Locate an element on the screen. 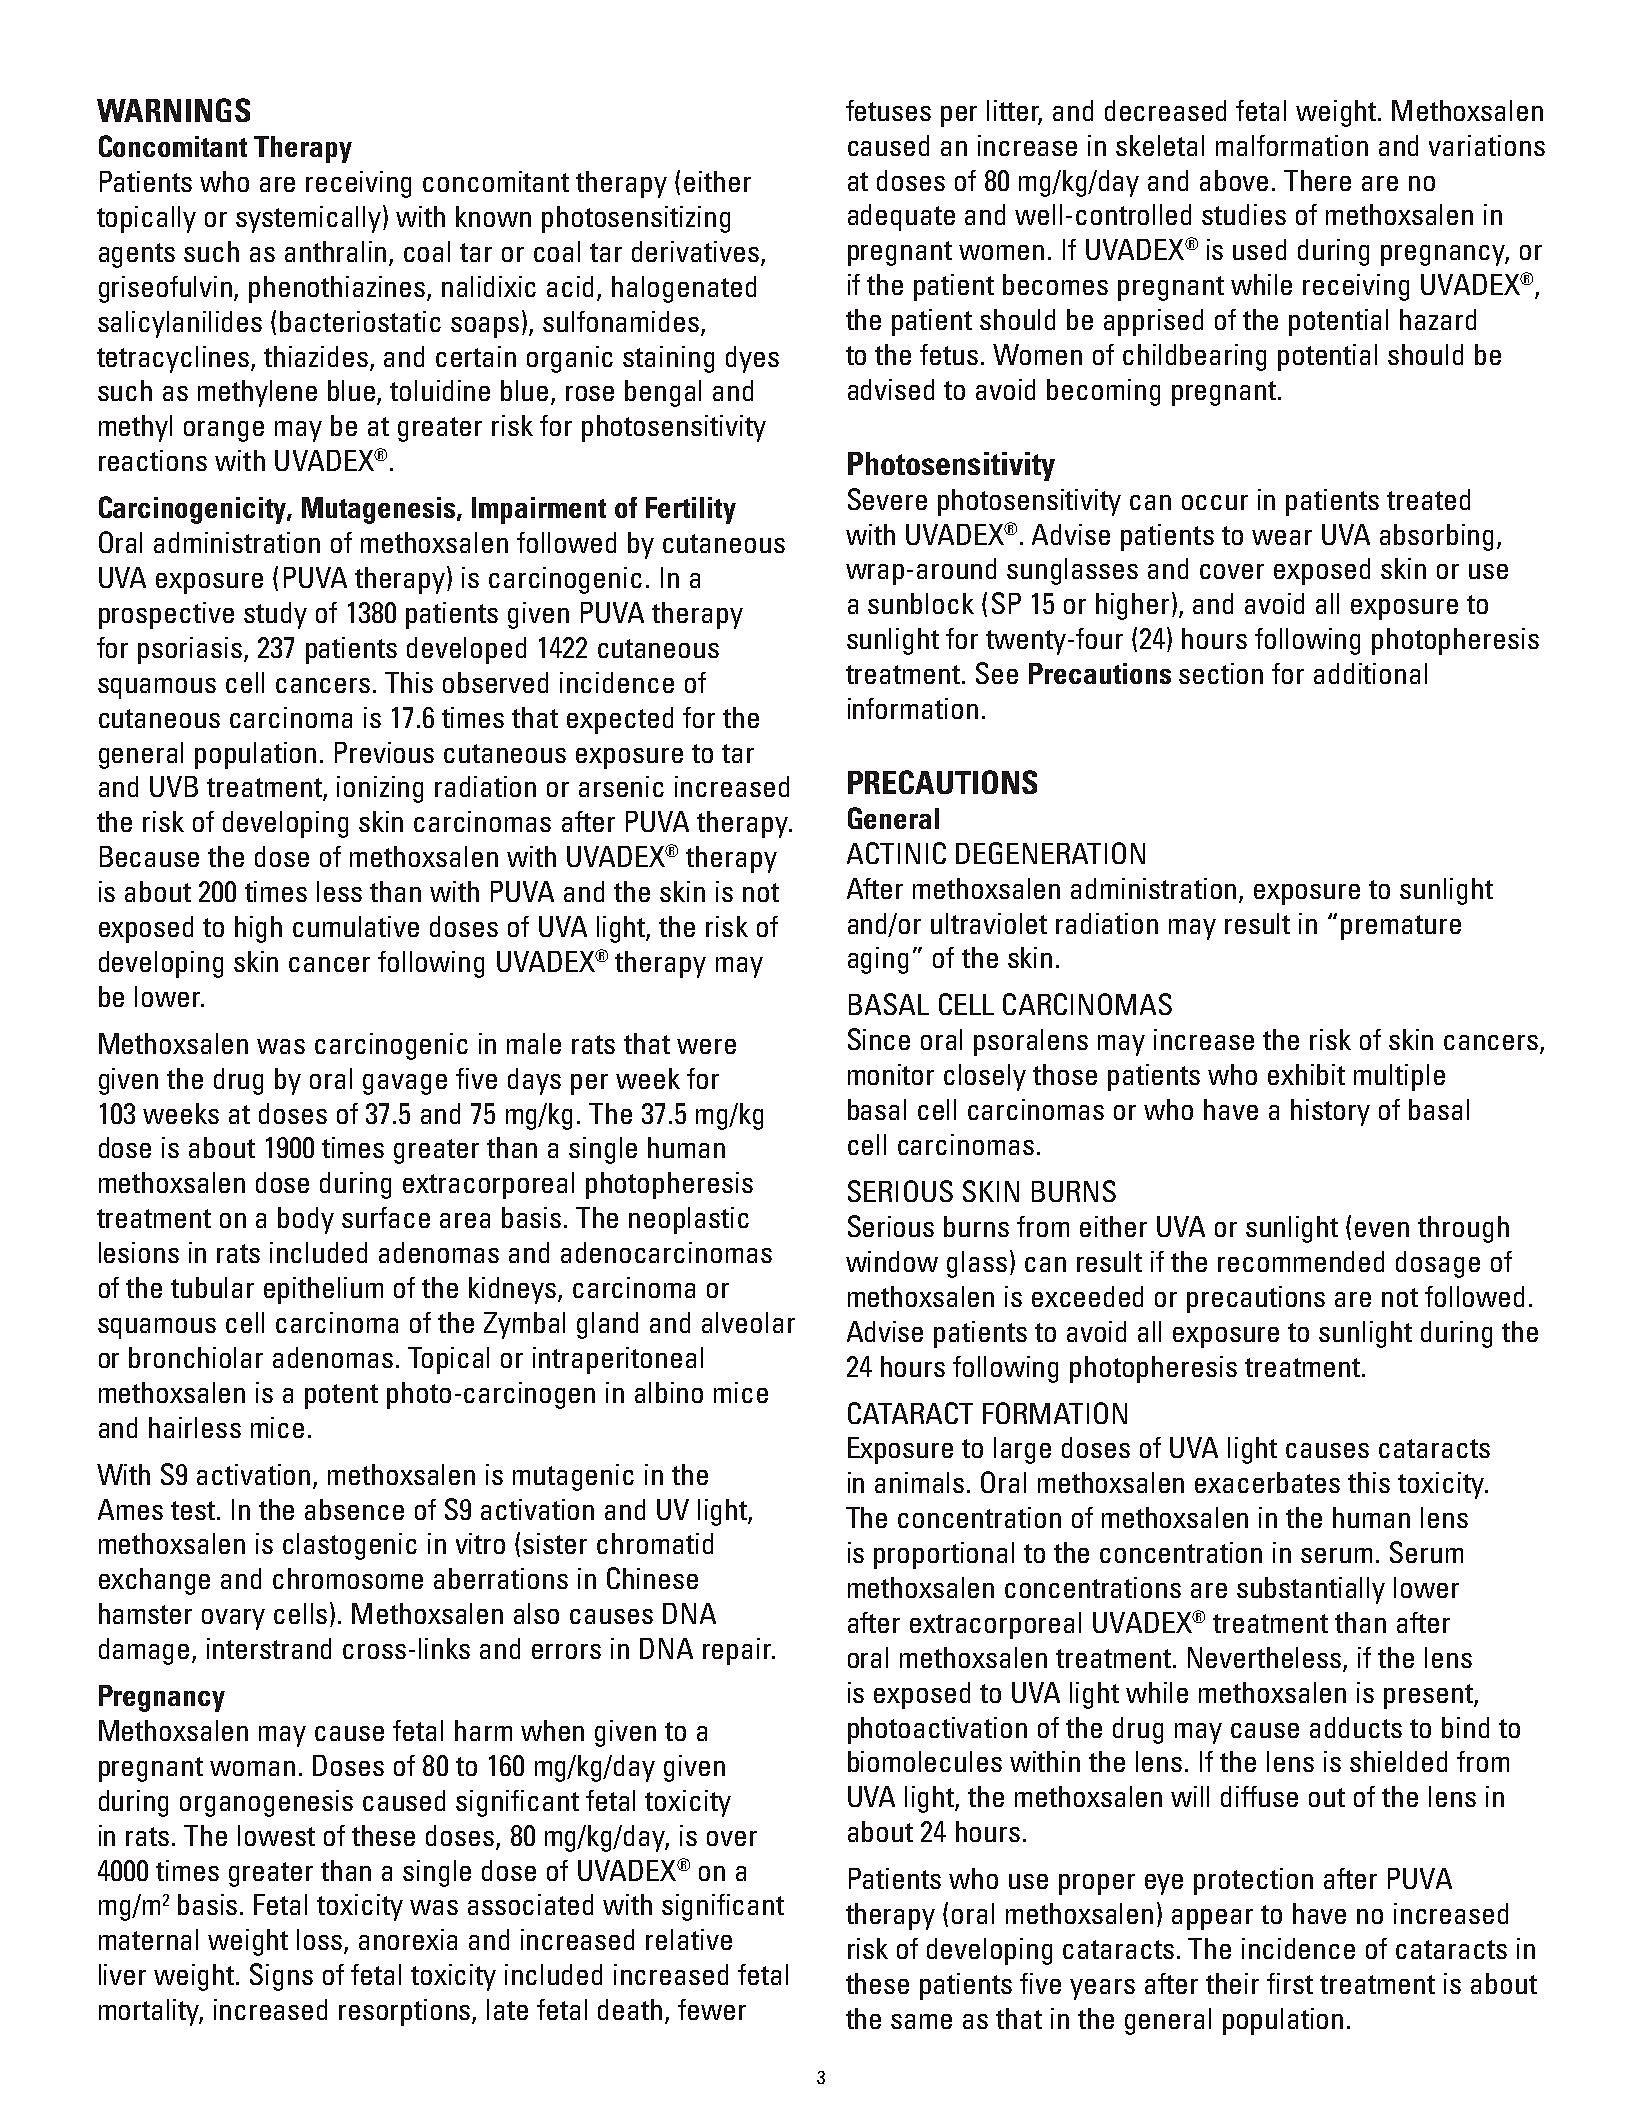 This screenshot has height=2126, width=1643. adequate is located at coordinates (901, 217).
